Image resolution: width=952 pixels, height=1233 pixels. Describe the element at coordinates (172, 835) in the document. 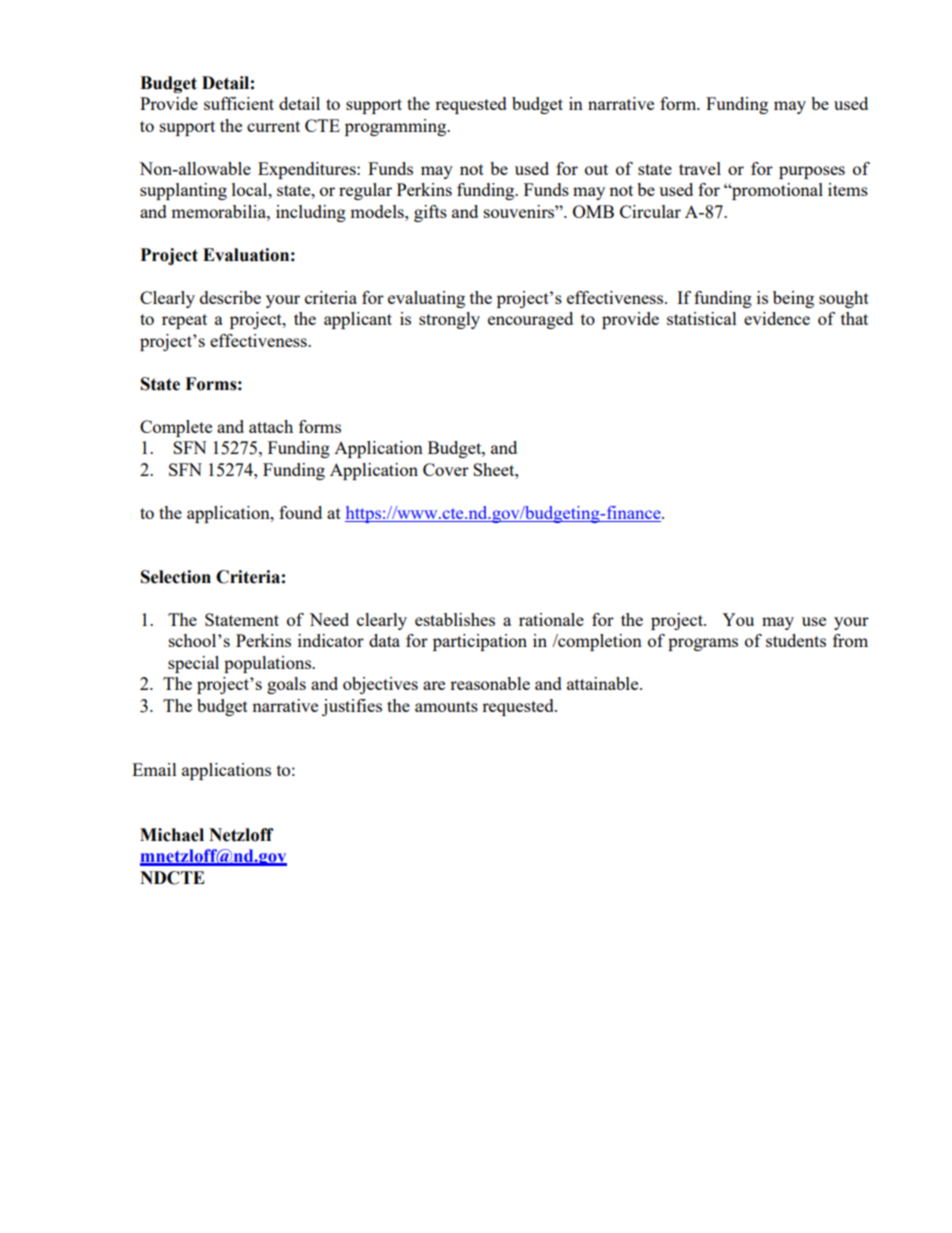

I see `Michael` at that location.
